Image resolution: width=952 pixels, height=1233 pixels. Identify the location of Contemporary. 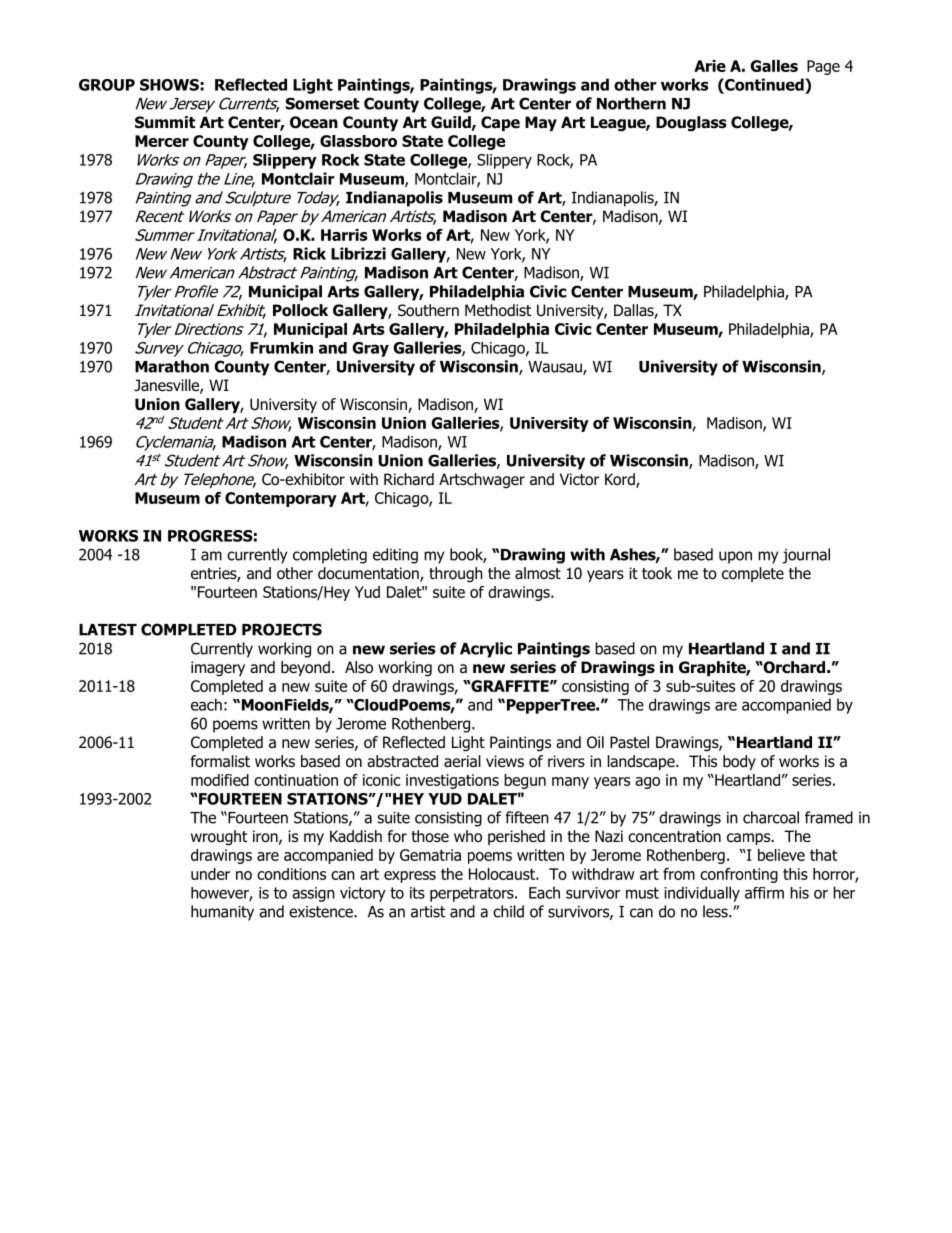
(281, 499).
